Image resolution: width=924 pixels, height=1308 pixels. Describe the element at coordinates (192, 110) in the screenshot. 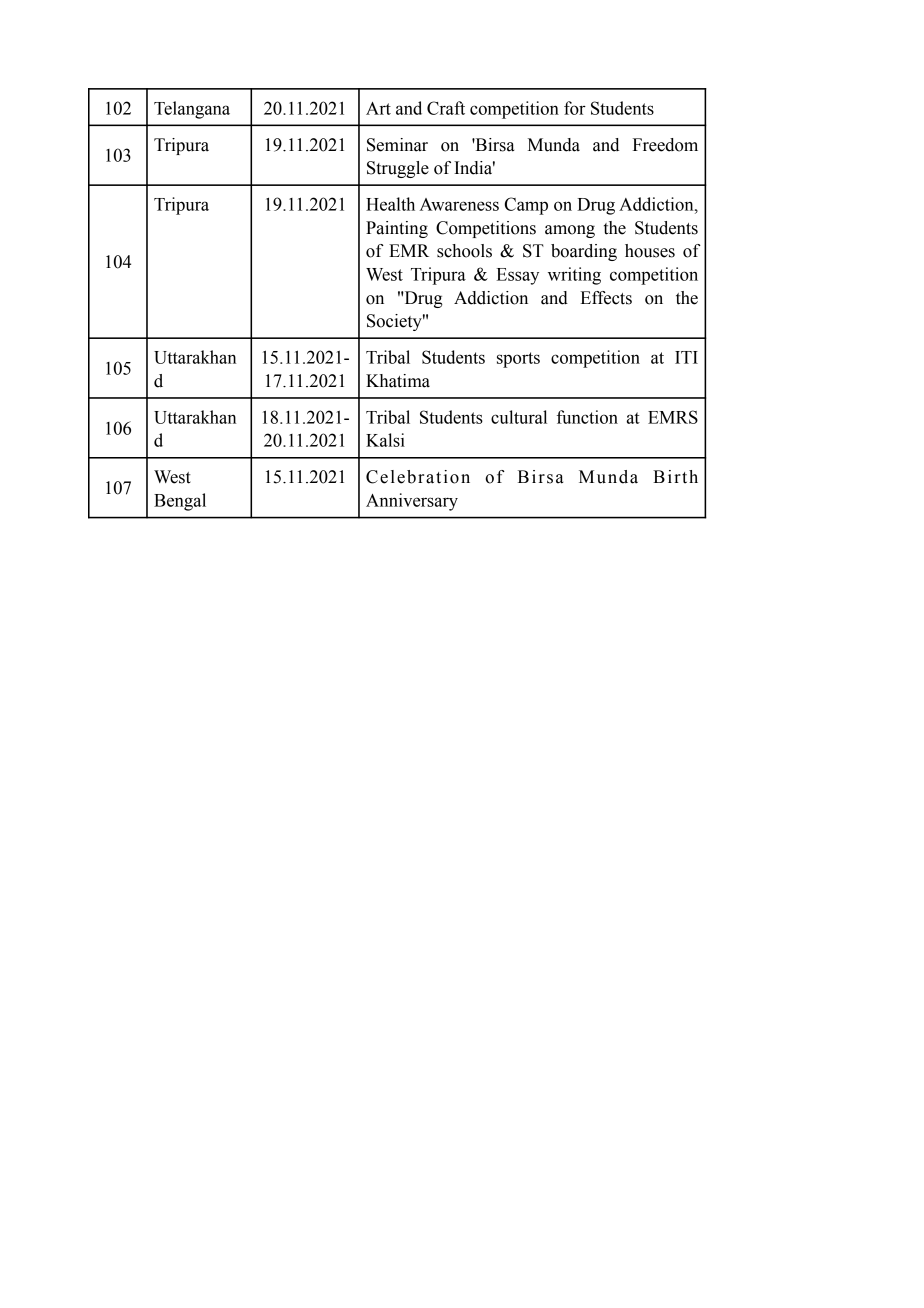

I see `Telangana` at that location.
